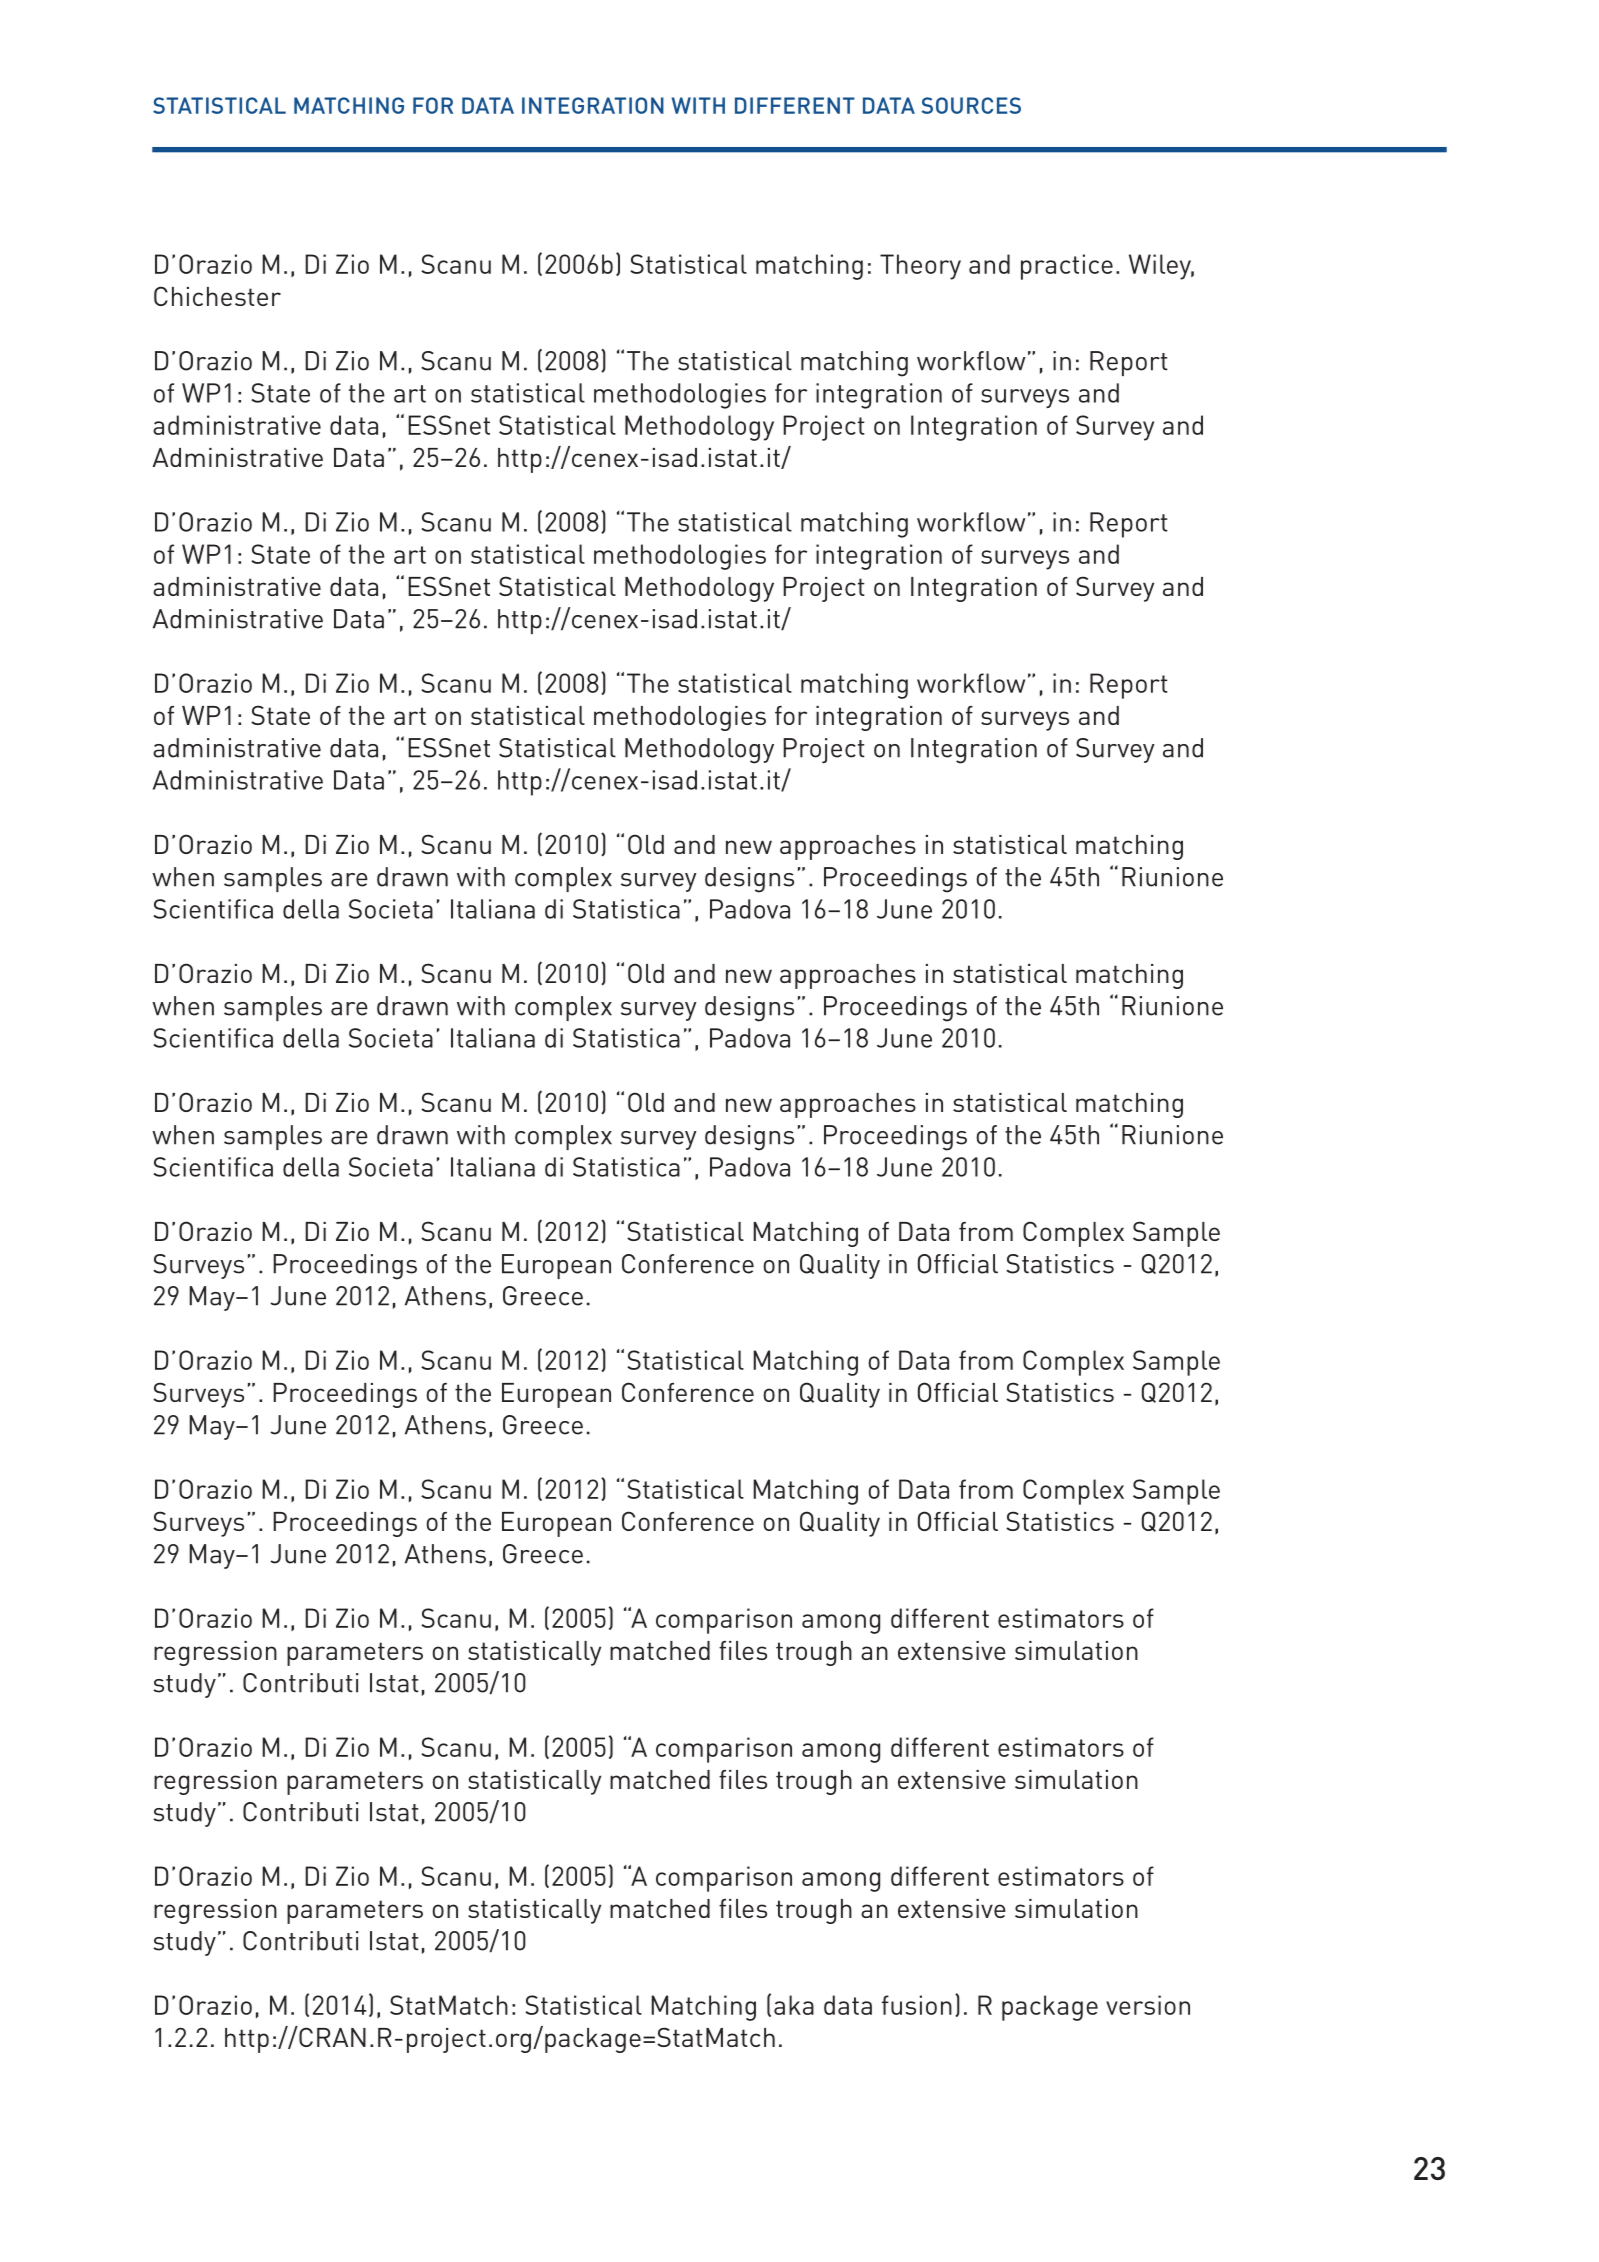 The width and height of the screenshot is (1599, 2262). Describe the element at coordinates (794, 2005) in the screenshot. I see `aka` at that location.
